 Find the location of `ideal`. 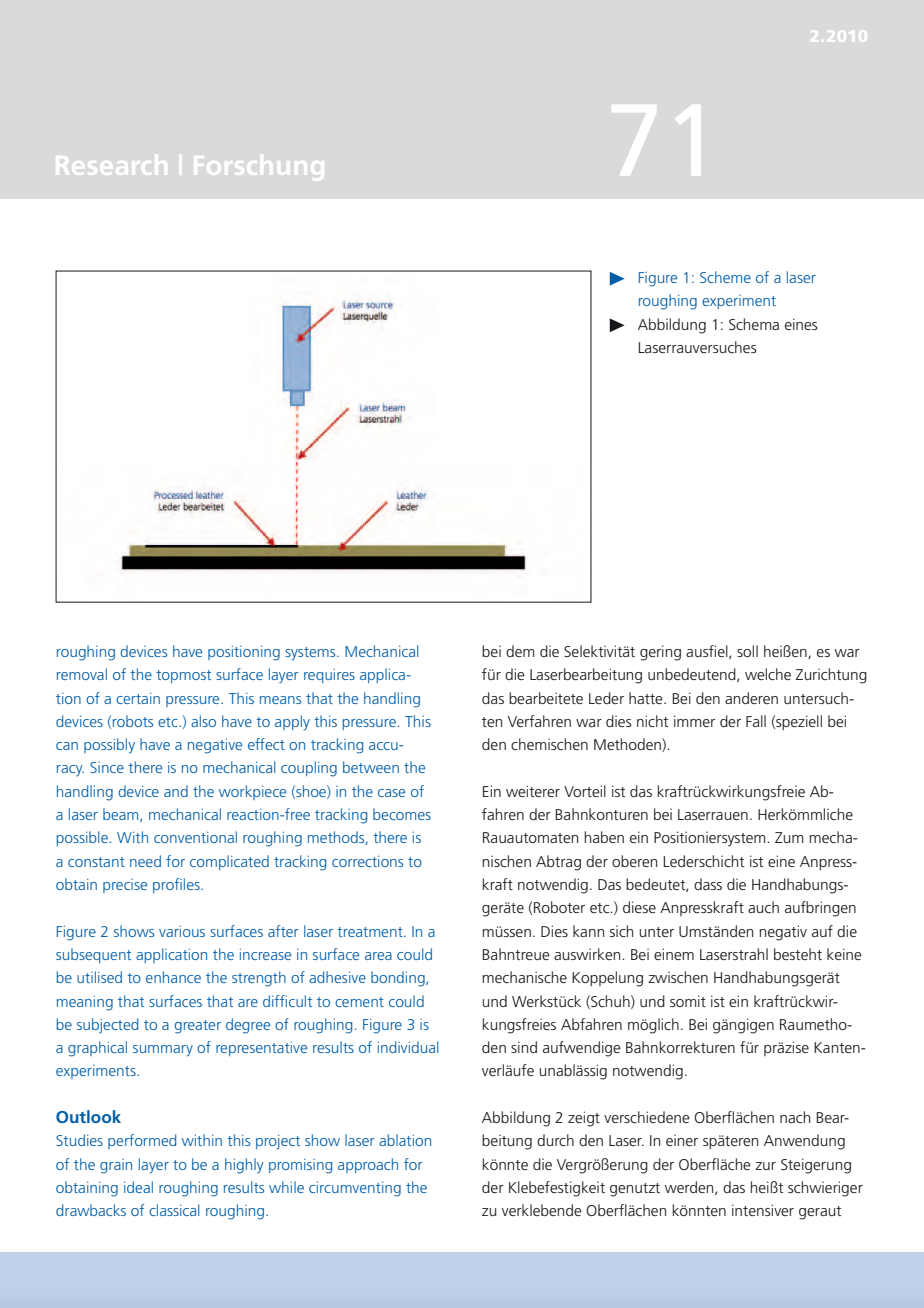

ideal is located at coordinates (138, 1187).
